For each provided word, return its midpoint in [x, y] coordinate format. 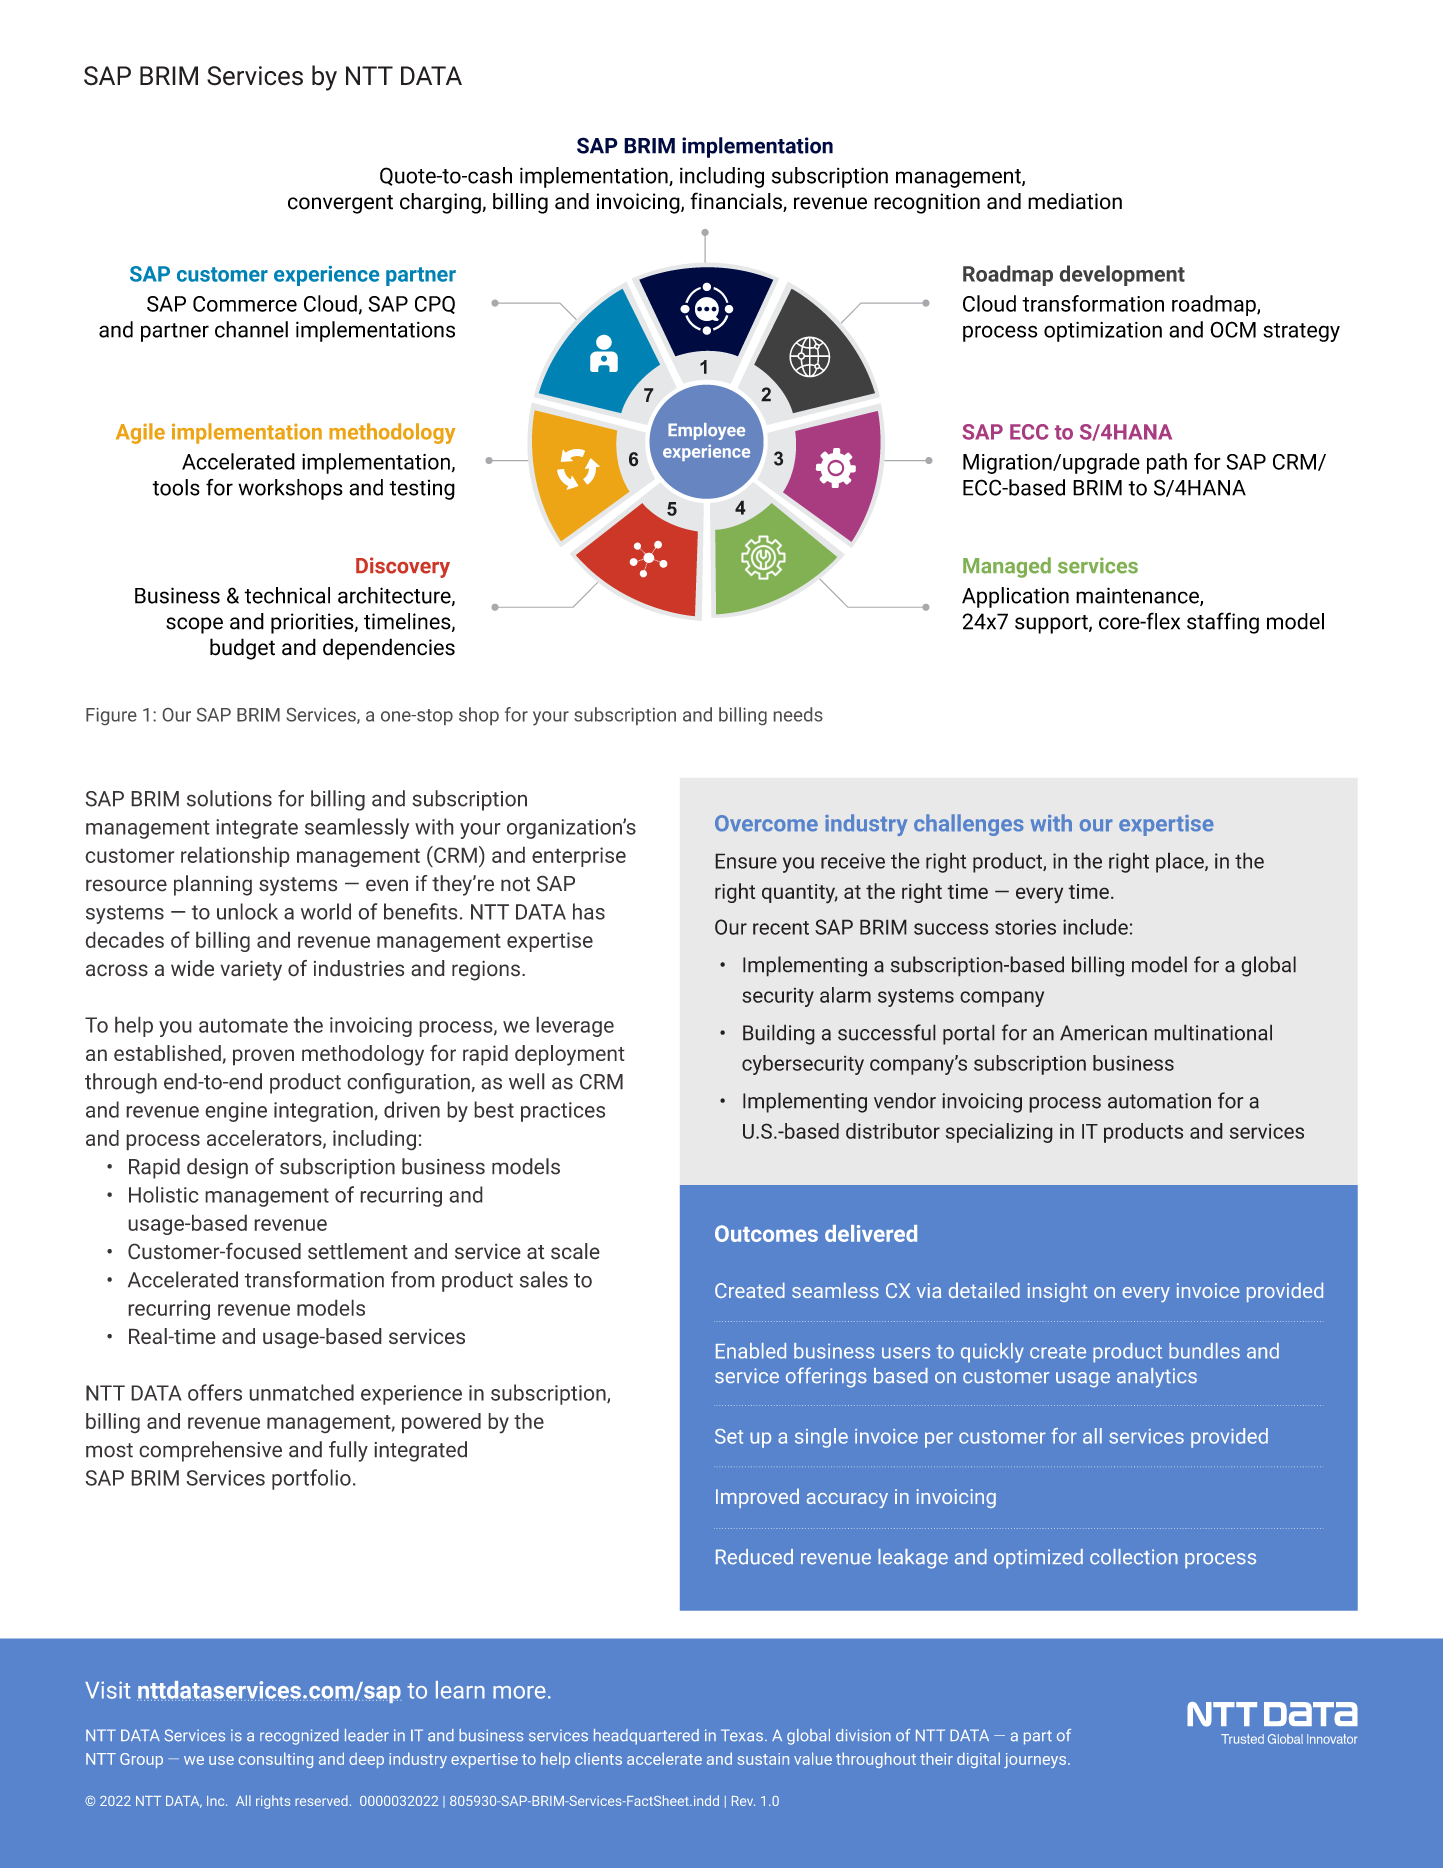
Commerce [245, 304]
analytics [1157, 1378]
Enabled [751, 1351]
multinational [1213, 1032]
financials [737, 202]
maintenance [1138, 596]
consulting [275, 1760]
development [1122, 275]
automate [243, 1025]
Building [779, 1034]
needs [798, 714]
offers [215, 1392]
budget [242, 649]
